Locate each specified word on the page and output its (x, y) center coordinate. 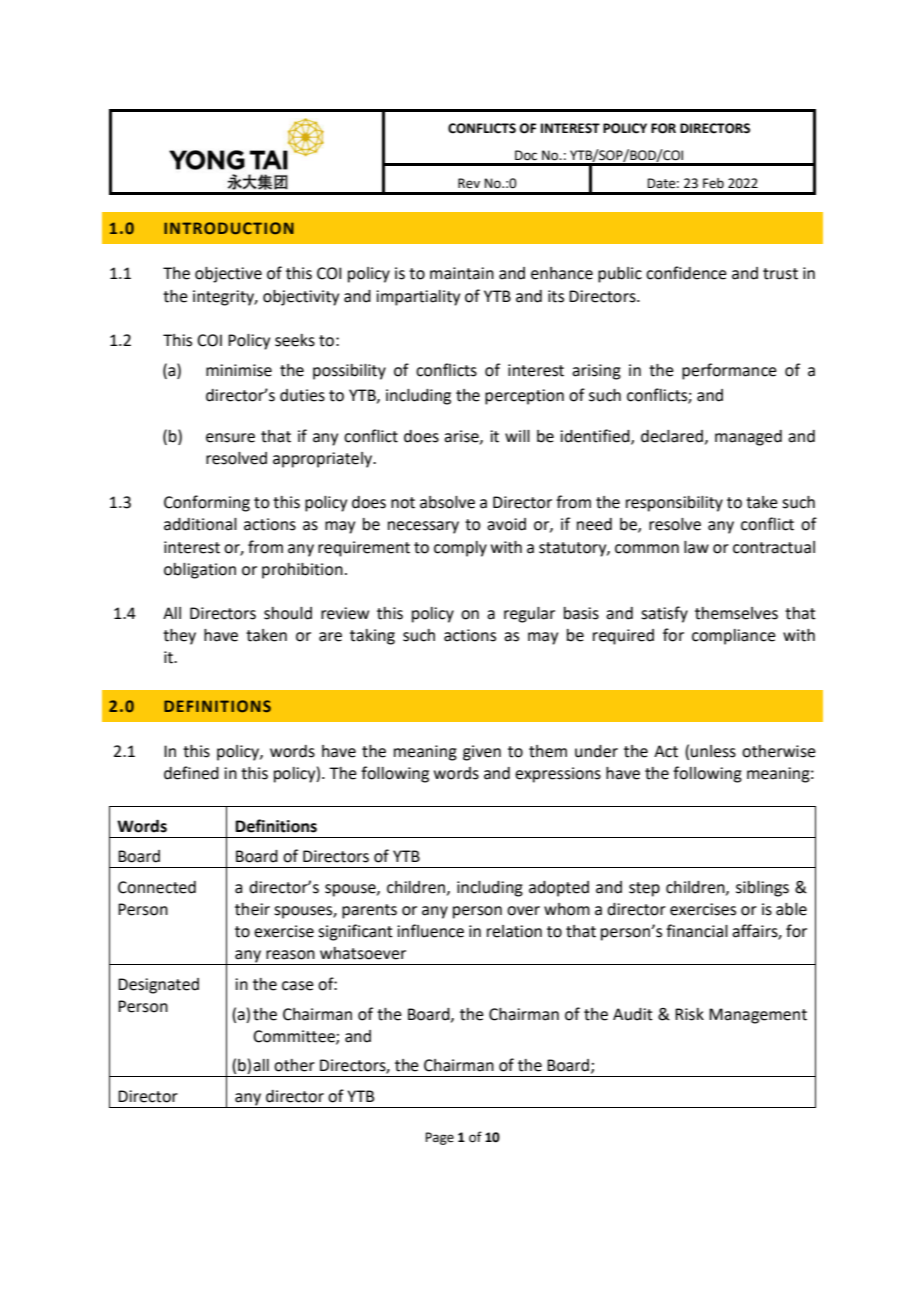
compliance (734, 637)
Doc (526, 155)
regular (529, 615)
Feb (713, 183)
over (523, 911)
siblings (762, 889)
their (252, 909)
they (179, 637)
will (517, 436)
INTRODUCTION (229, 228)
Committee (295, 1037)
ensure (230, 438)
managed (748, 438)
